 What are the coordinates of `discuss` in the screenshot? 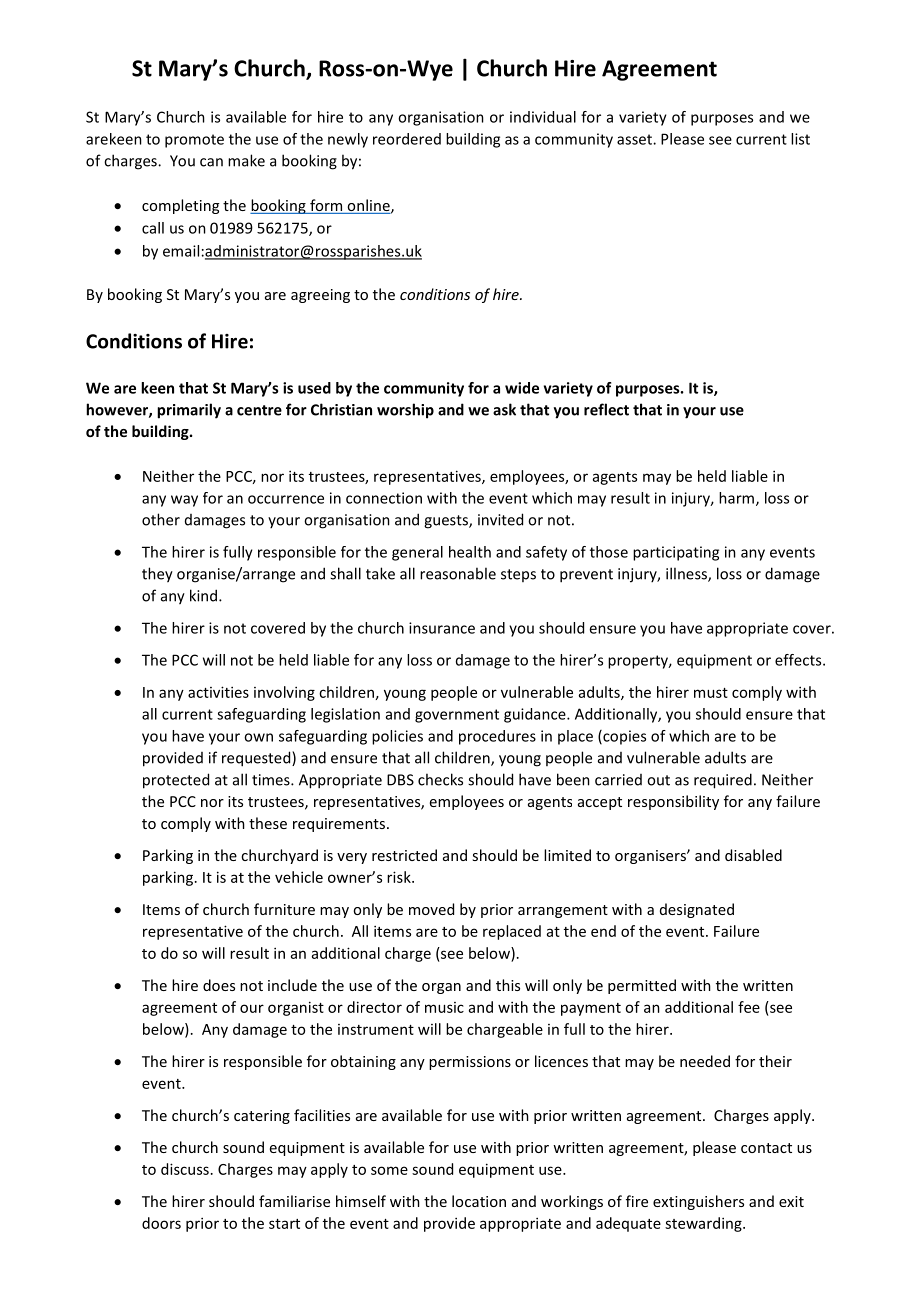 It's located at (185, 1169).
